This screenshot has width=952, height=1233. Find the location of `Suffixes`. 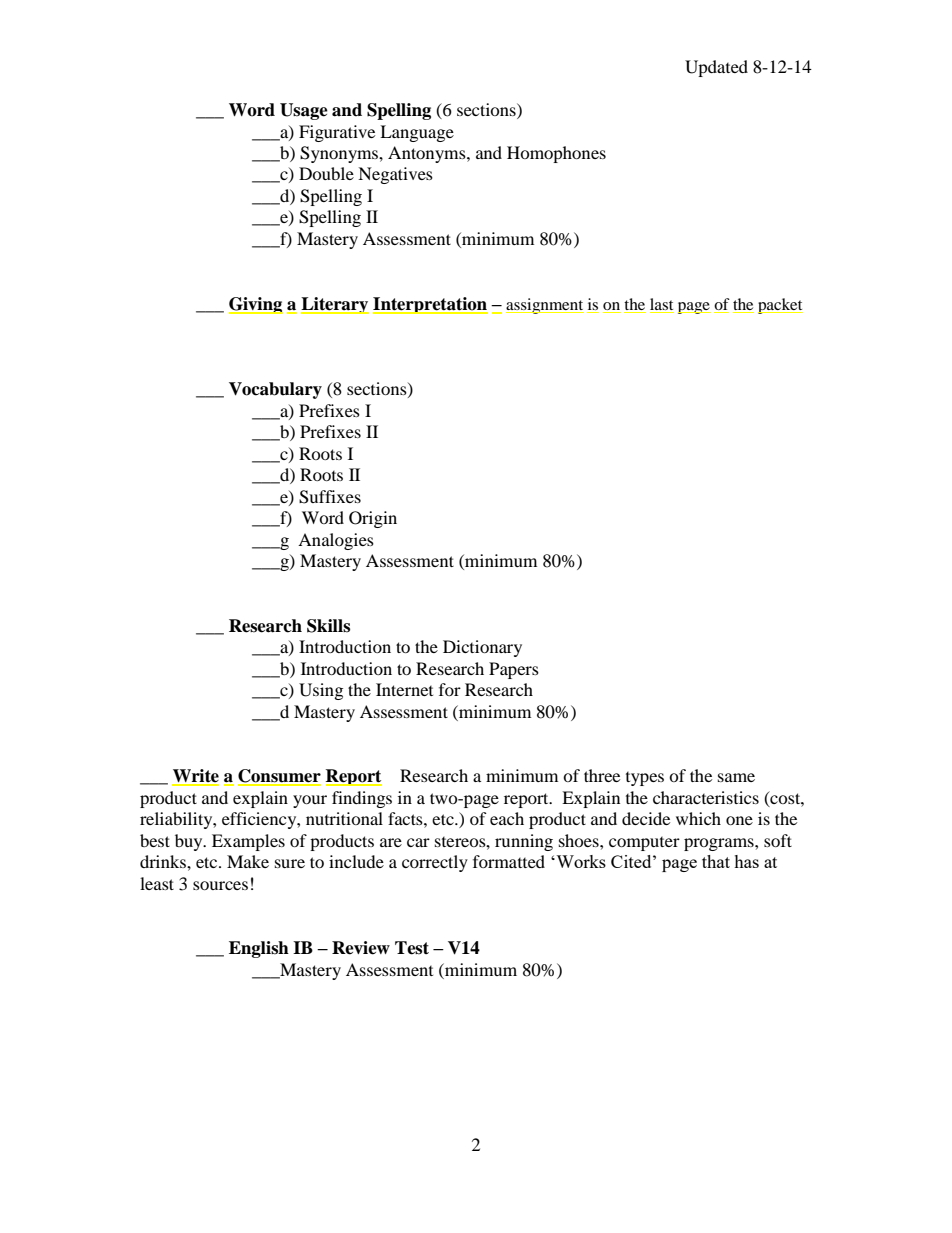

Suffixes is located at coordinates (330, 497).
